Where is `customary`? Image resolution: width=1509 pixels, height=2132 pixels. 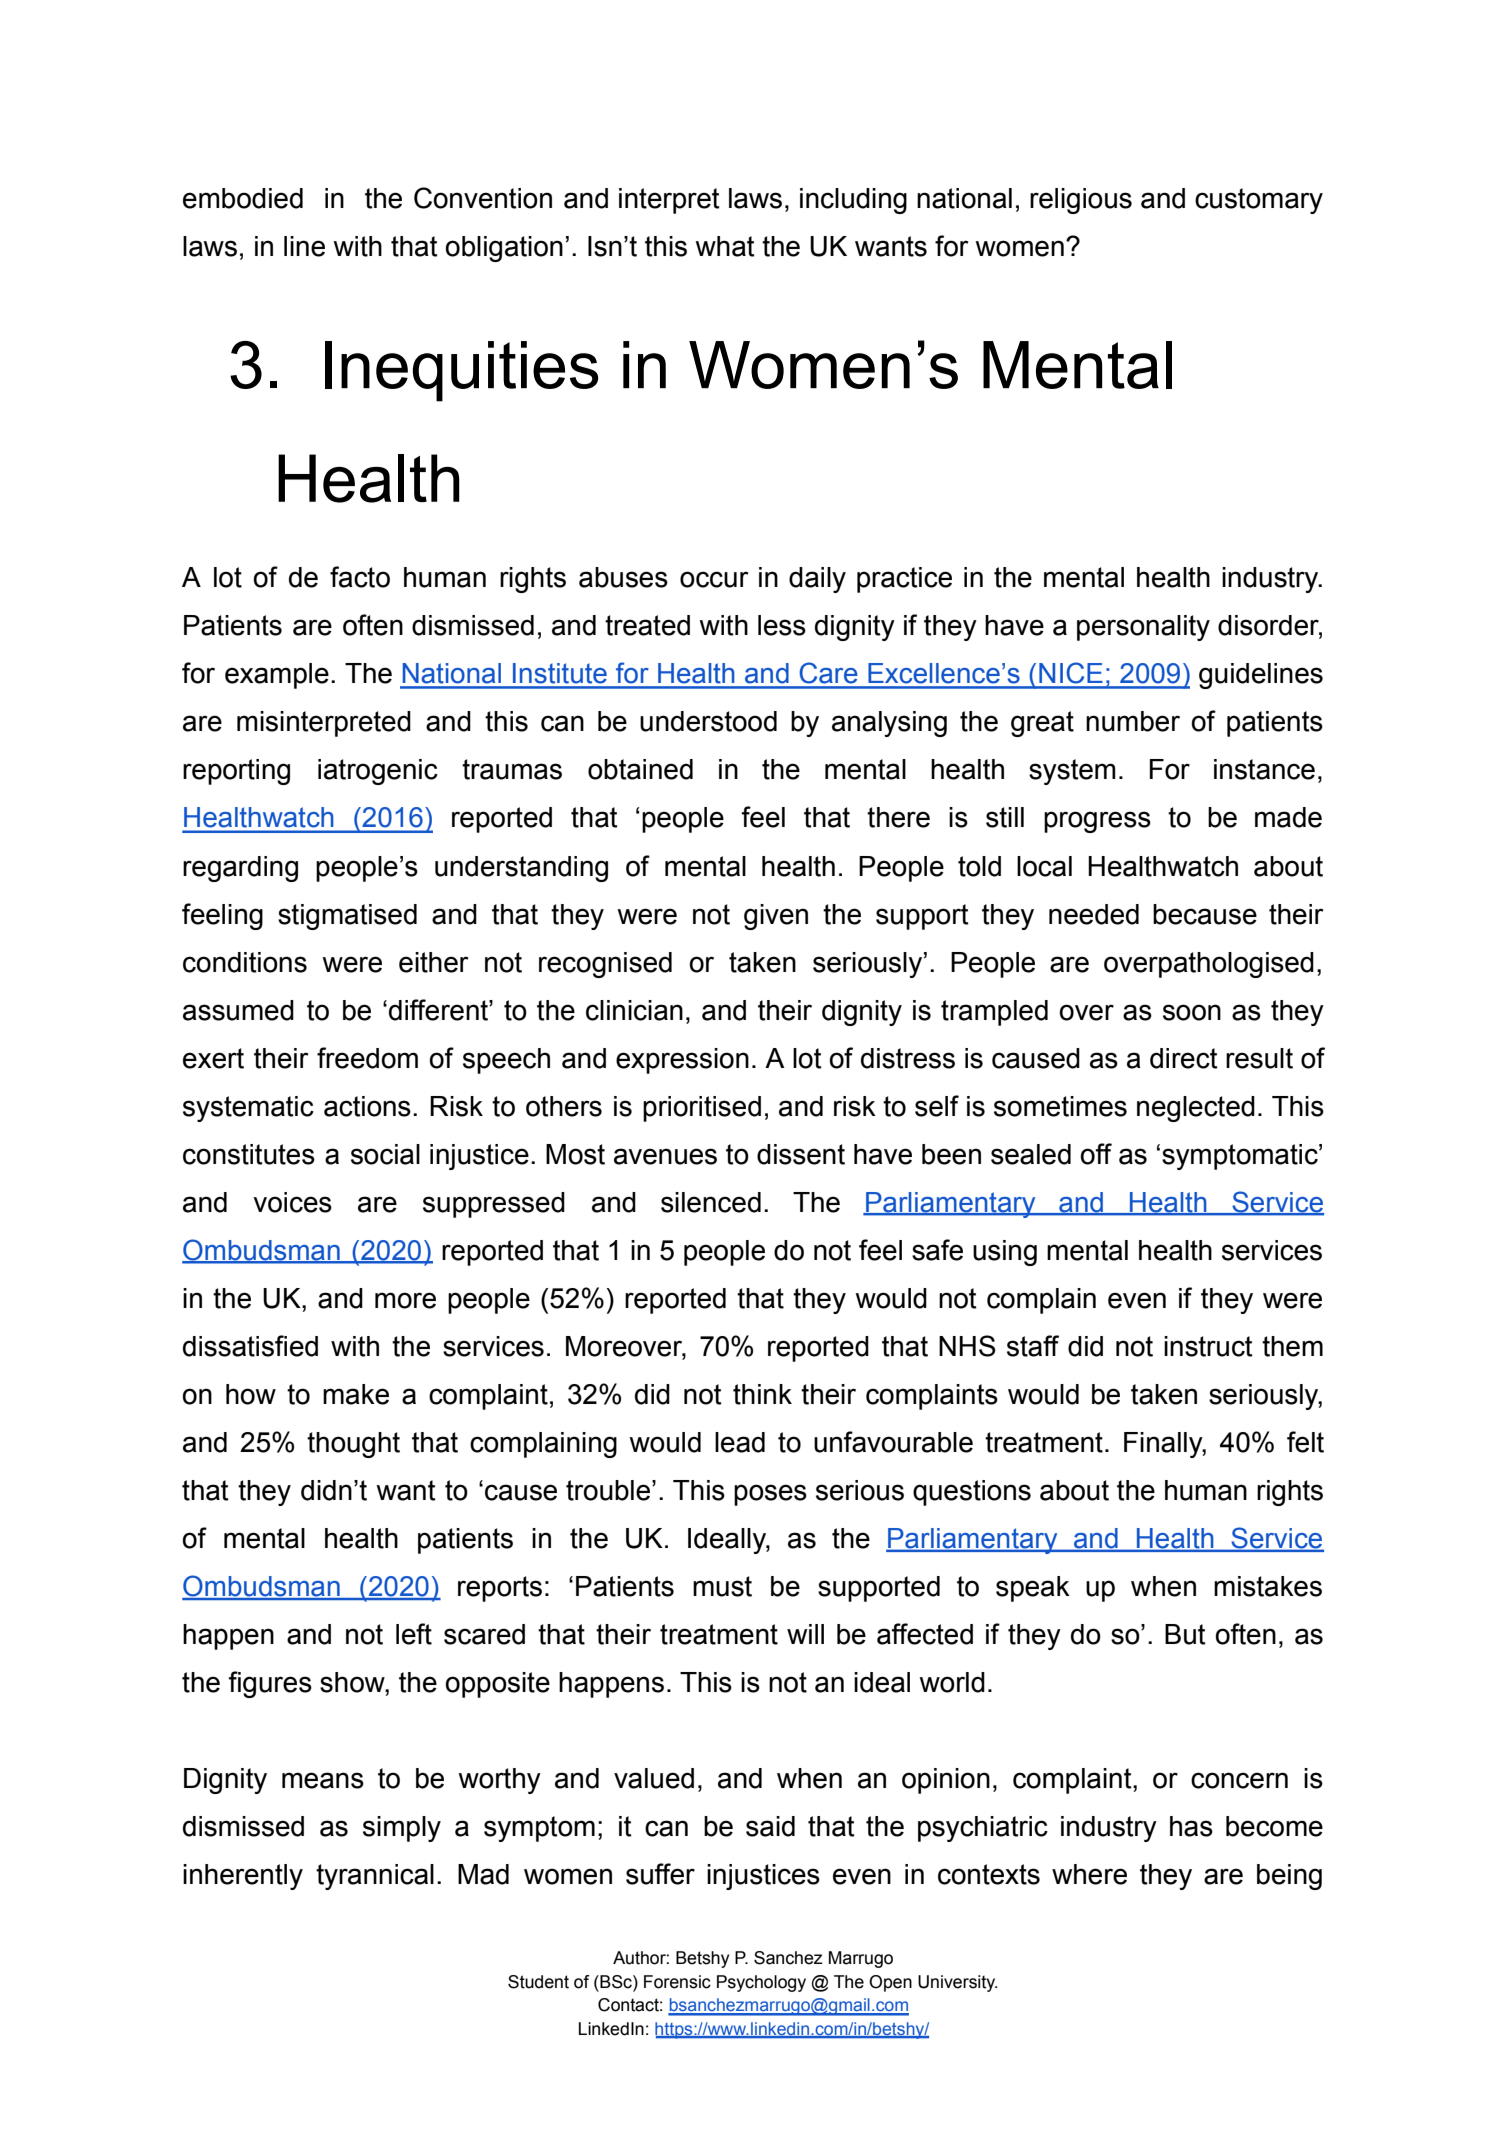
customary is located at coordinates (1259, 201).
